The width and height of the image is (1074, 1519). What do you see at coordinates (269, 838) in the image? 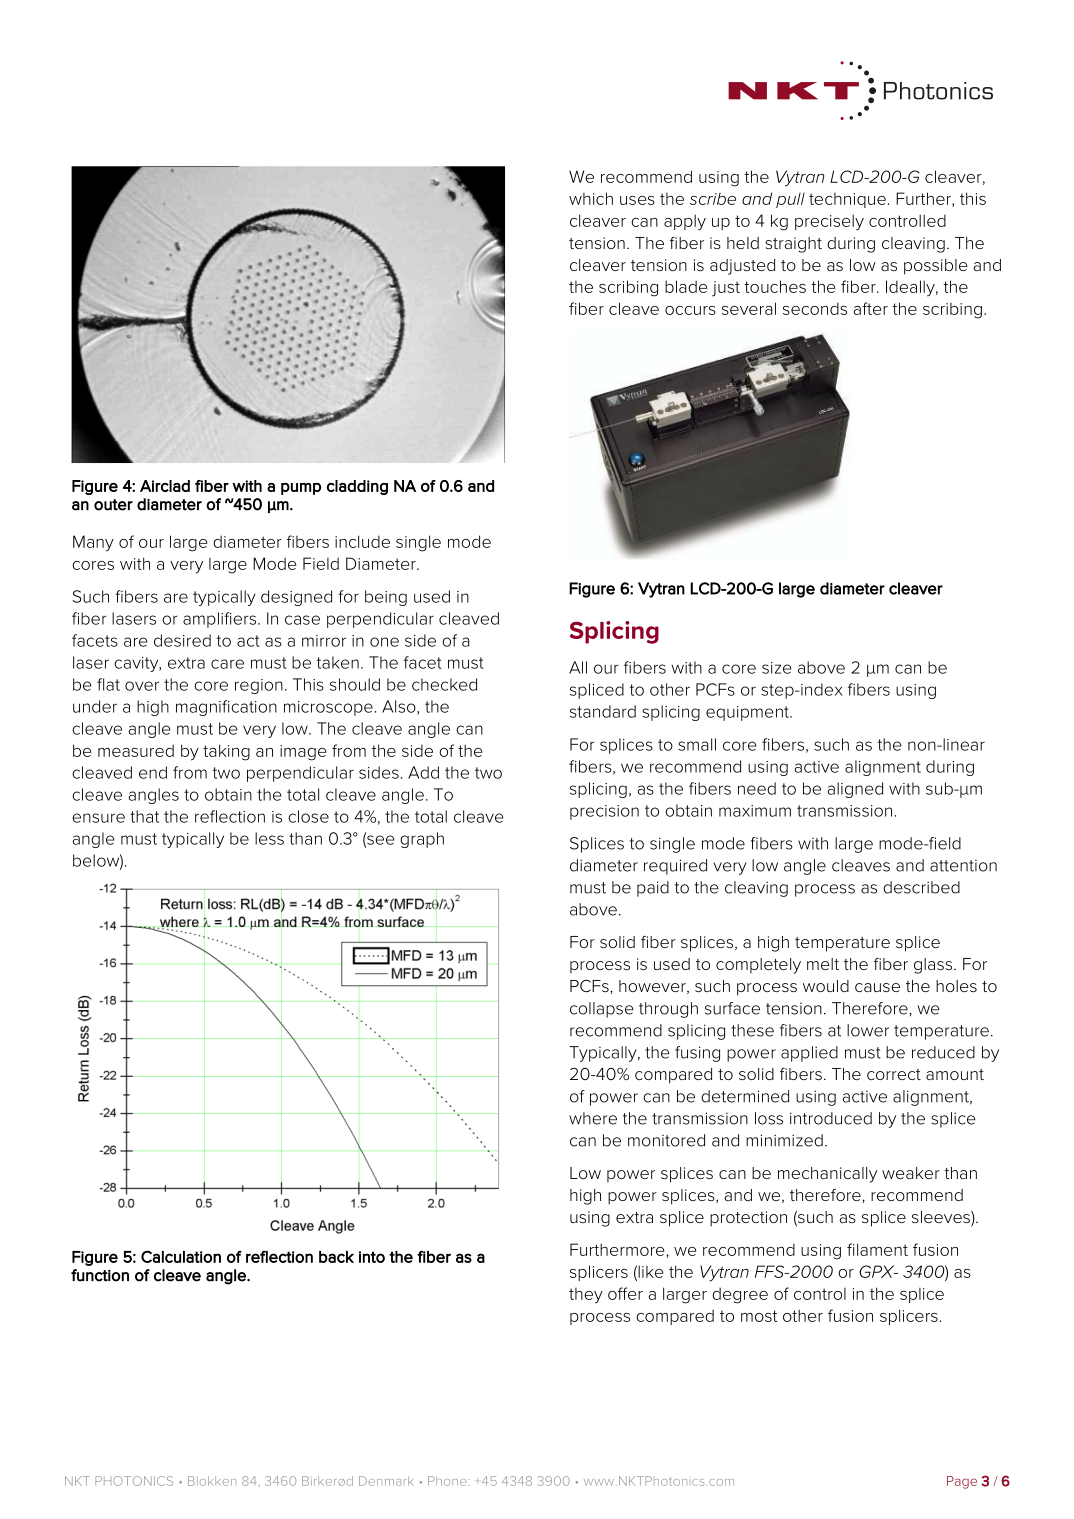
I see `less` at bounding box center [269, 838].
